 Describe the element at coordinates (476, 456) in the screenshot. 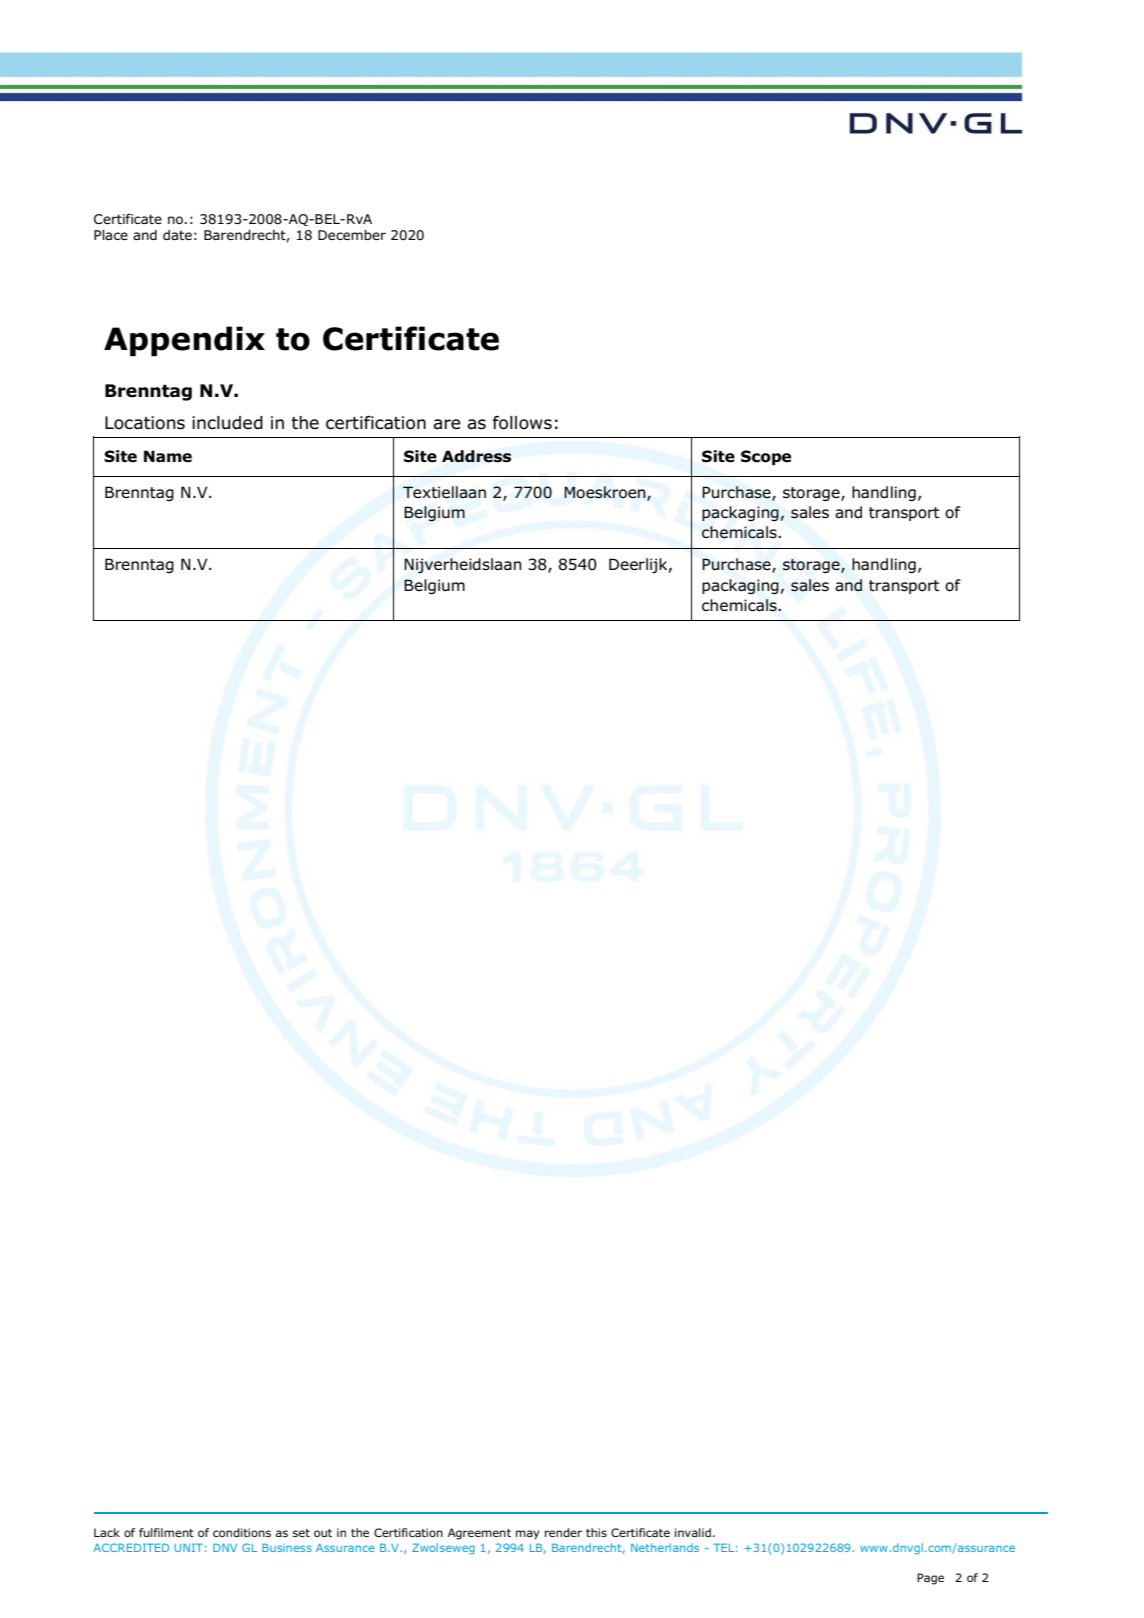

I see `Address` at that location.
